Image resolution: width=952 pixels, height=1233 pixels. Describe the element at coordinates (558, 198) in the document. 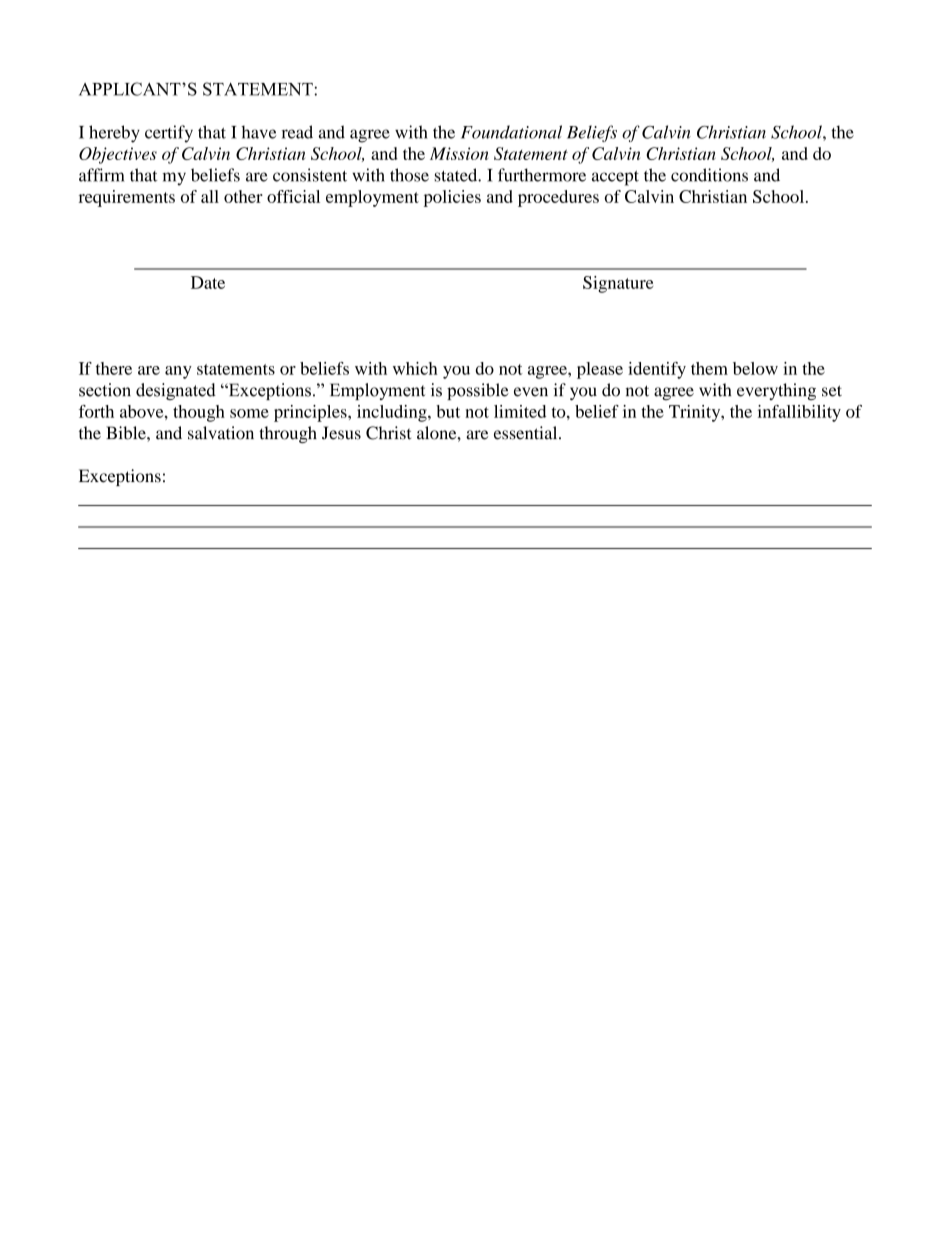

I see `procedures` at that location.
